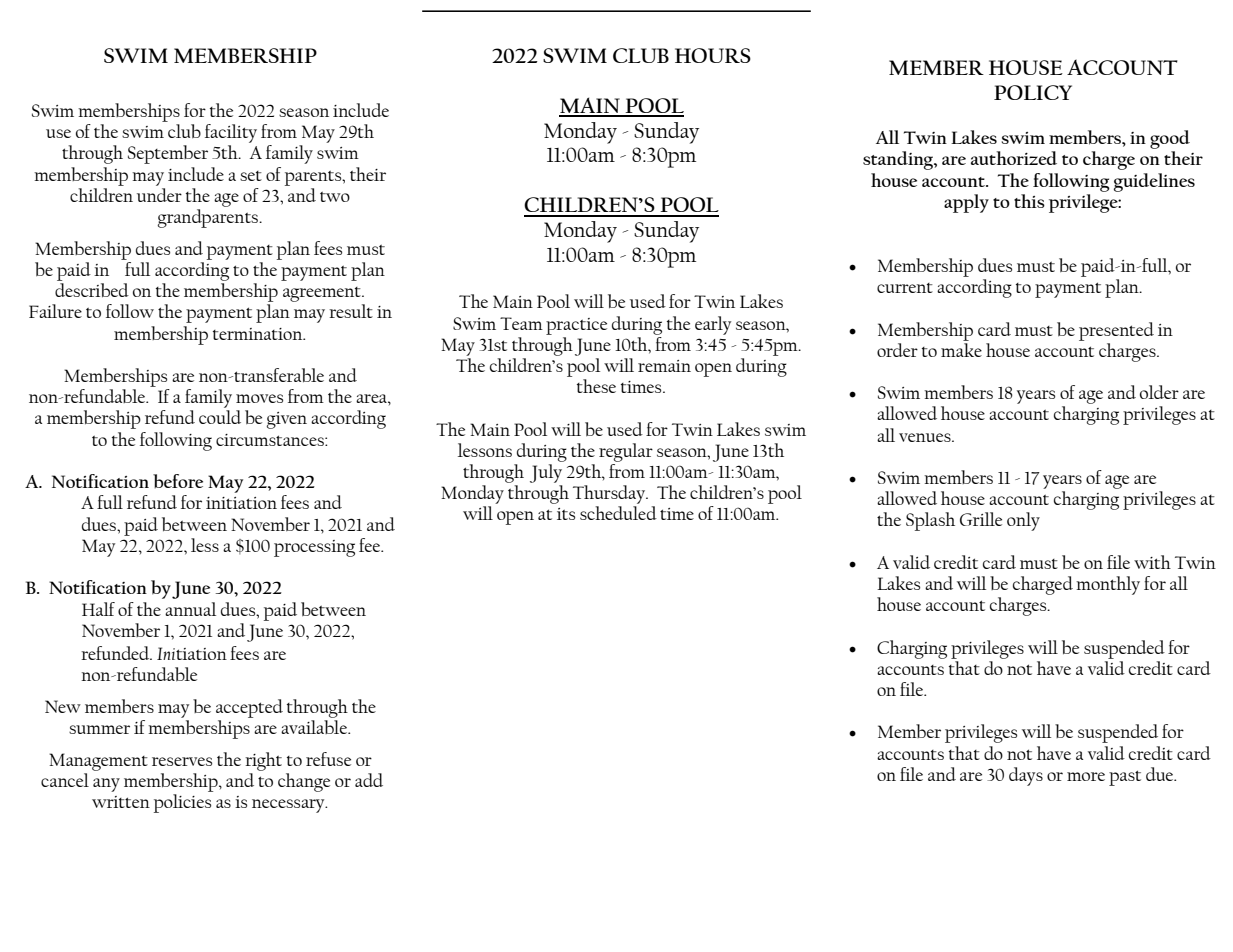 The image size is (1233, 952). Describe the element at coordinates (159, 193) in the document. I see `under` at that location.
